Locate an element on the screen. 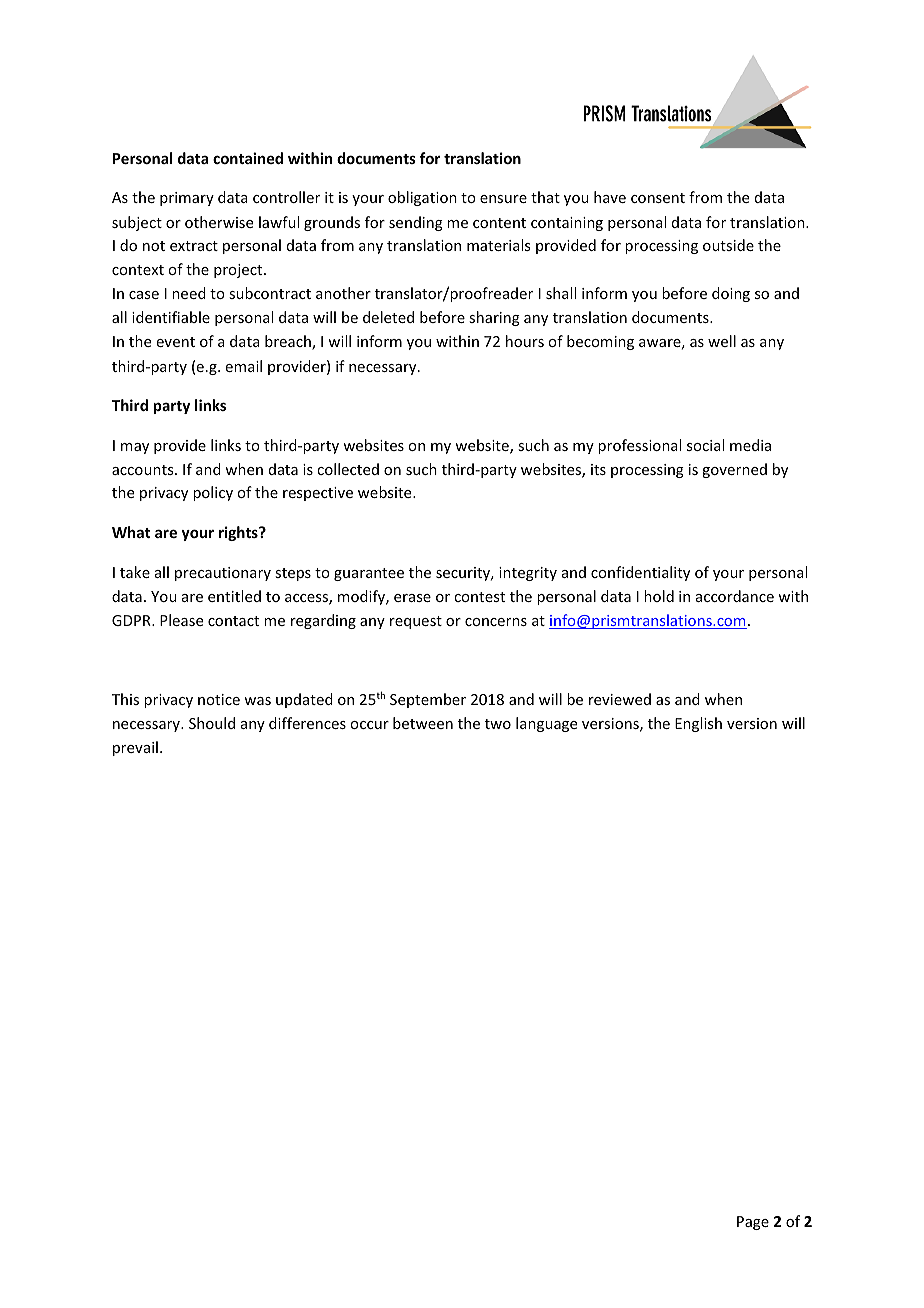  consent is located at coordinates (658, 198).
